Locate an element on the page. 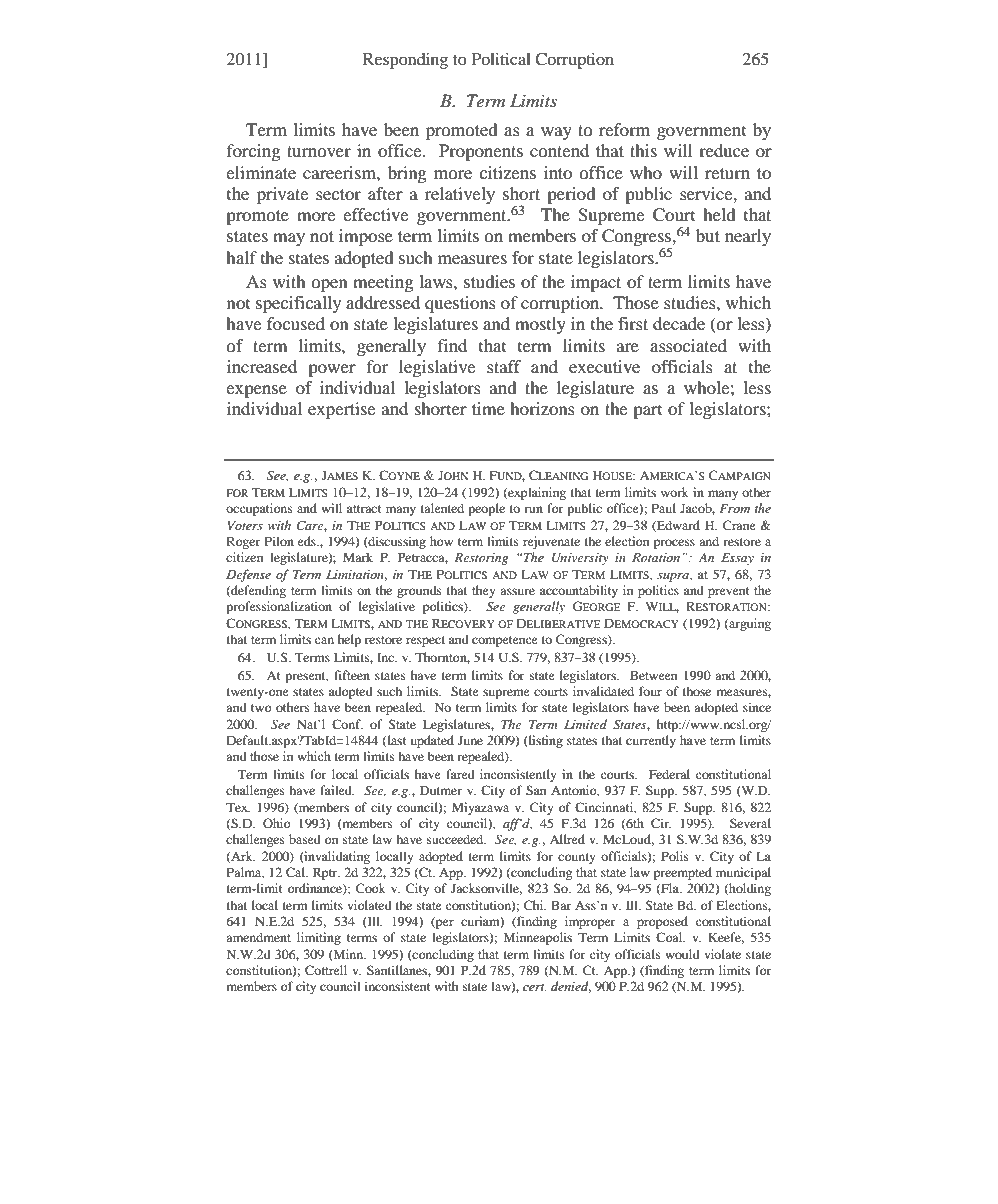  amendment is located at coordinates (258, 937).
